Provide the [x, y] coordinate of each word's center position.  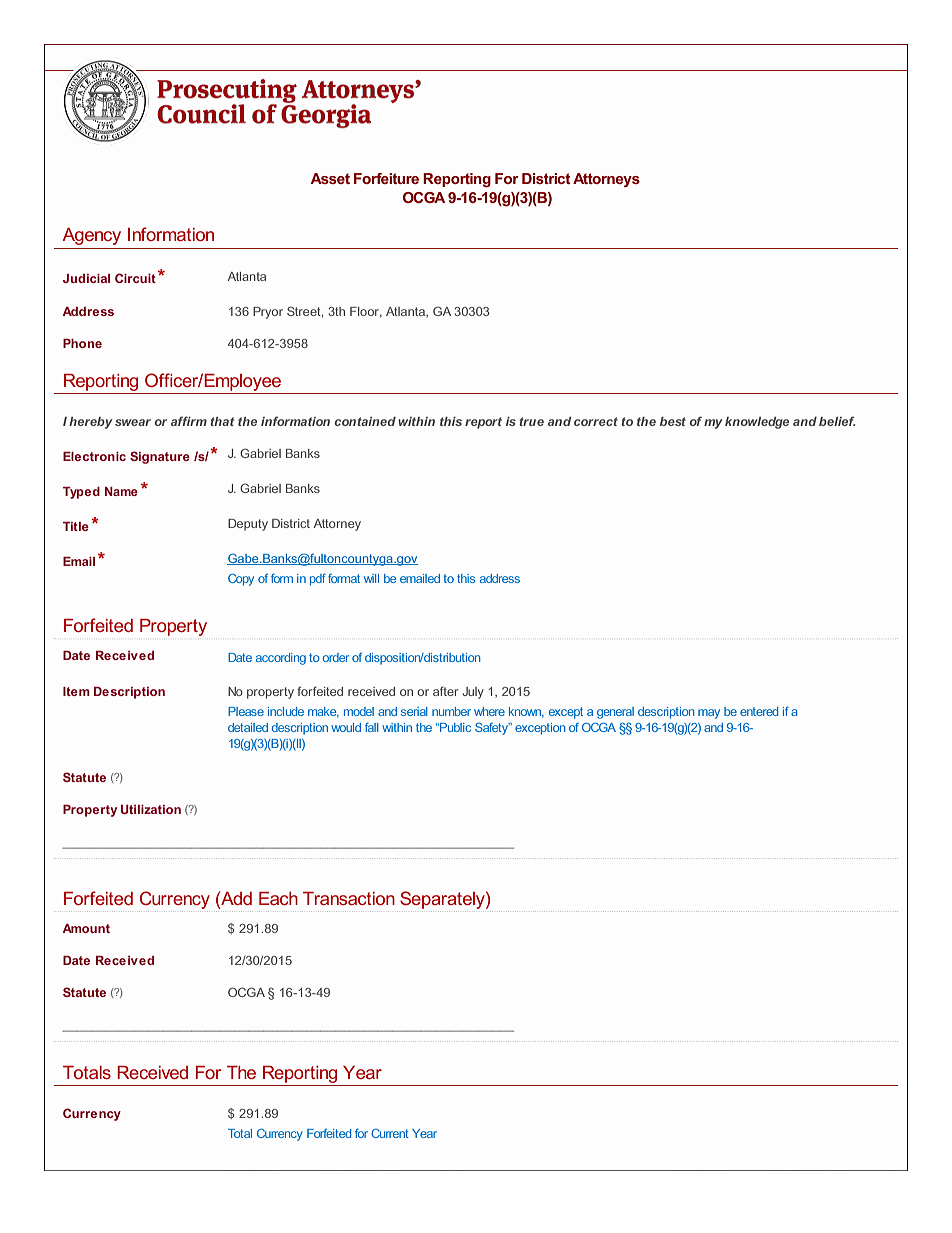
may [709, 714]
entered [759, 711]
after [445, 691]
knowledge [757, 423]
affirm [189, 421]
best [673, 421]
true [531, 421]
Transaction [349, 898]
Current [390, 1133]
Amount [86, 928]
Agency [91, 236]
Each [278, 898]
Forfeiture [386, 178]
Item [76, 691]
